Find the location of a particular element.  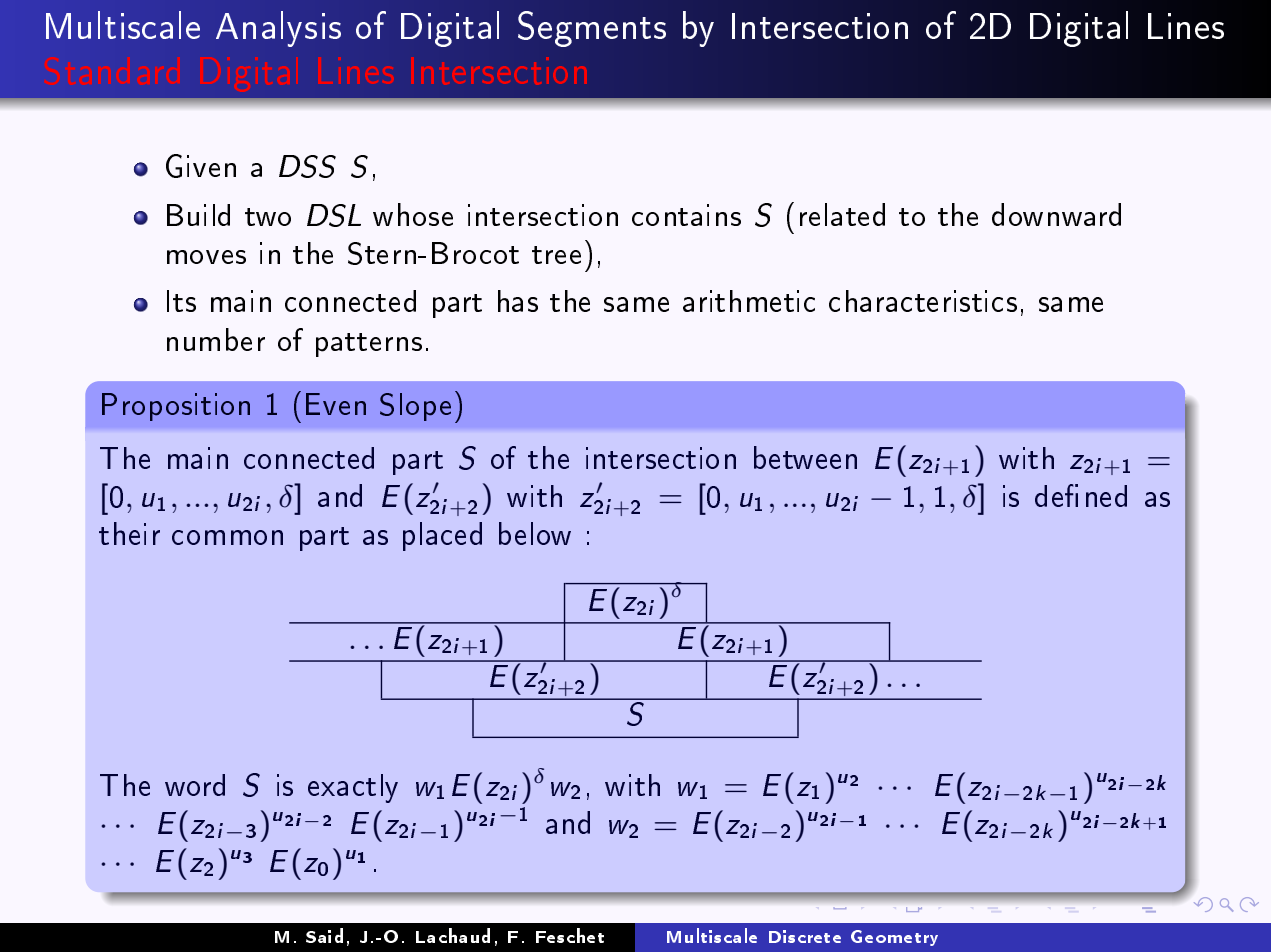

word is located at coordinates (195, 785).
